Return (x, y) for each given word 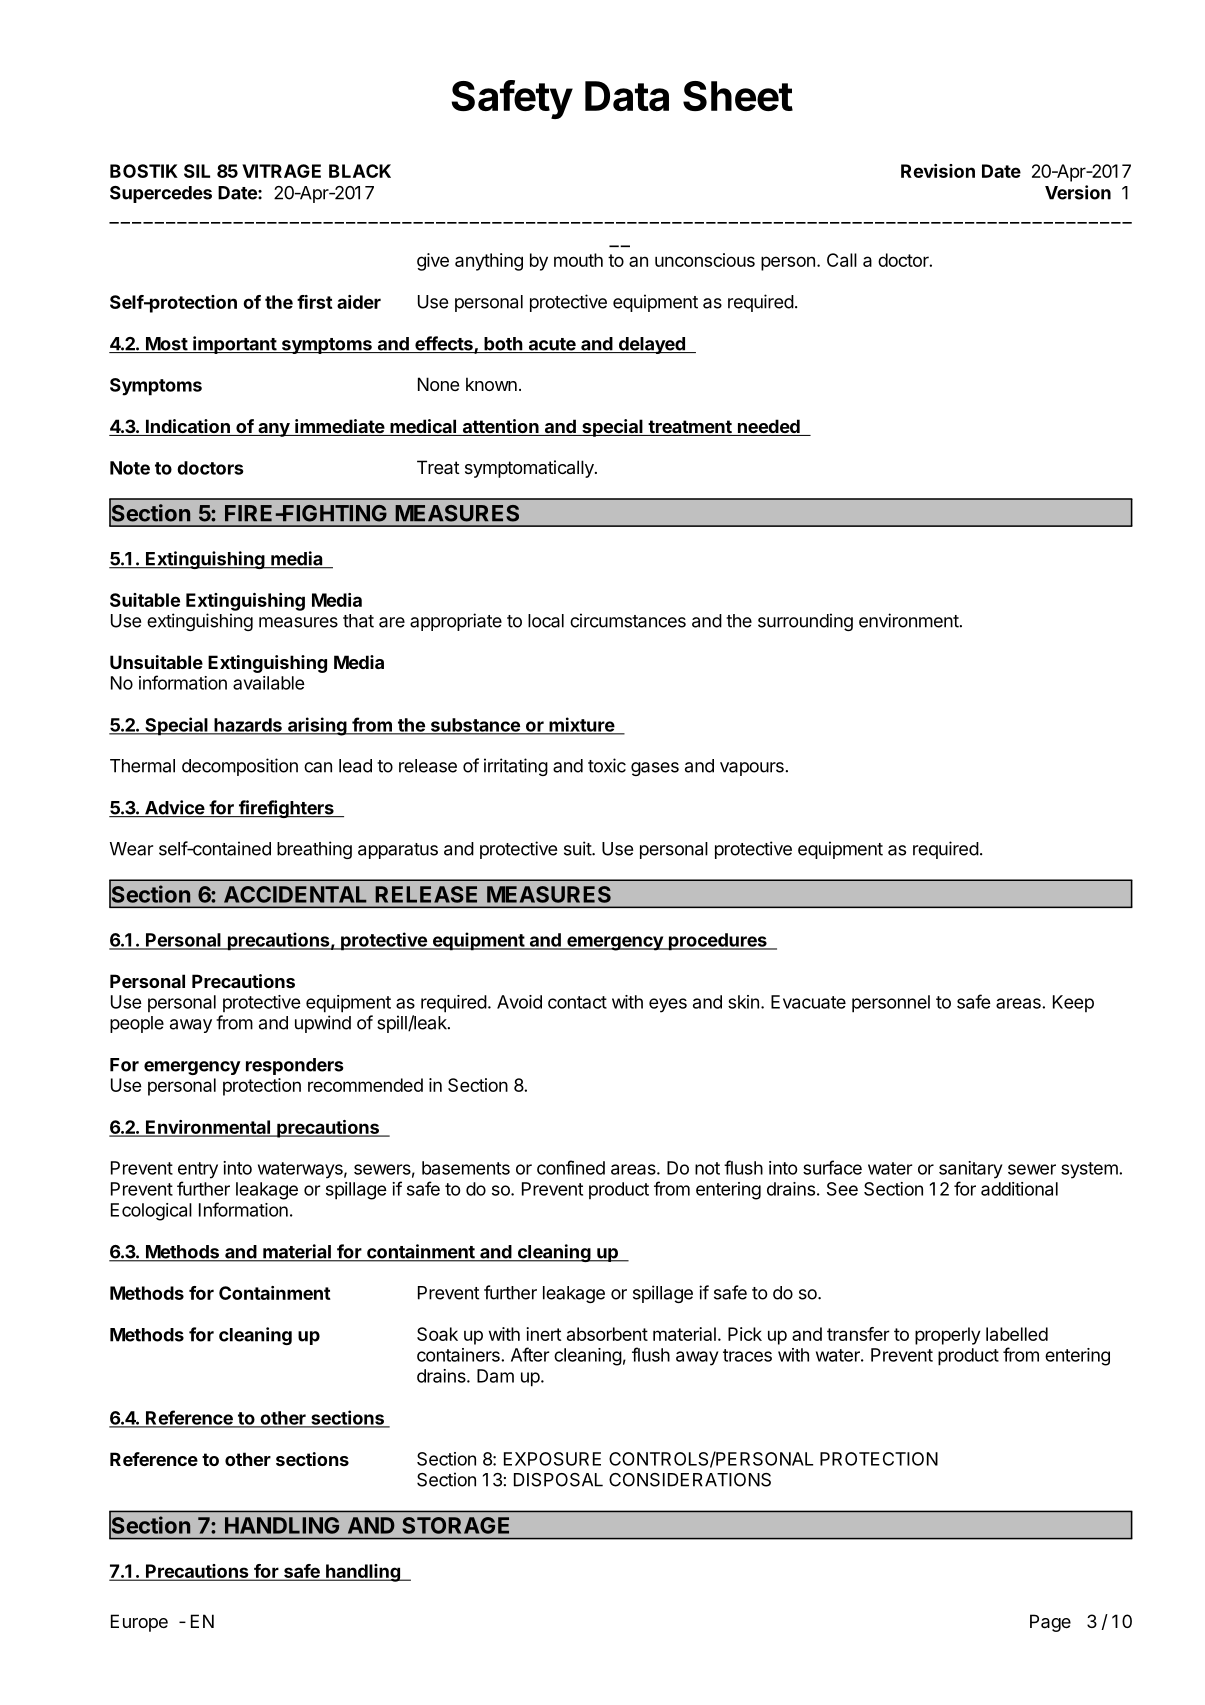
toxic (607, 765)
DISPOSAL (558, 1480)
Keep (1073, 1003)
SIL (197, 171)
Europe (139, 1623)
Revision (938, 171)
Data (627, 96)
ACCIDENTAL (295, 894)
